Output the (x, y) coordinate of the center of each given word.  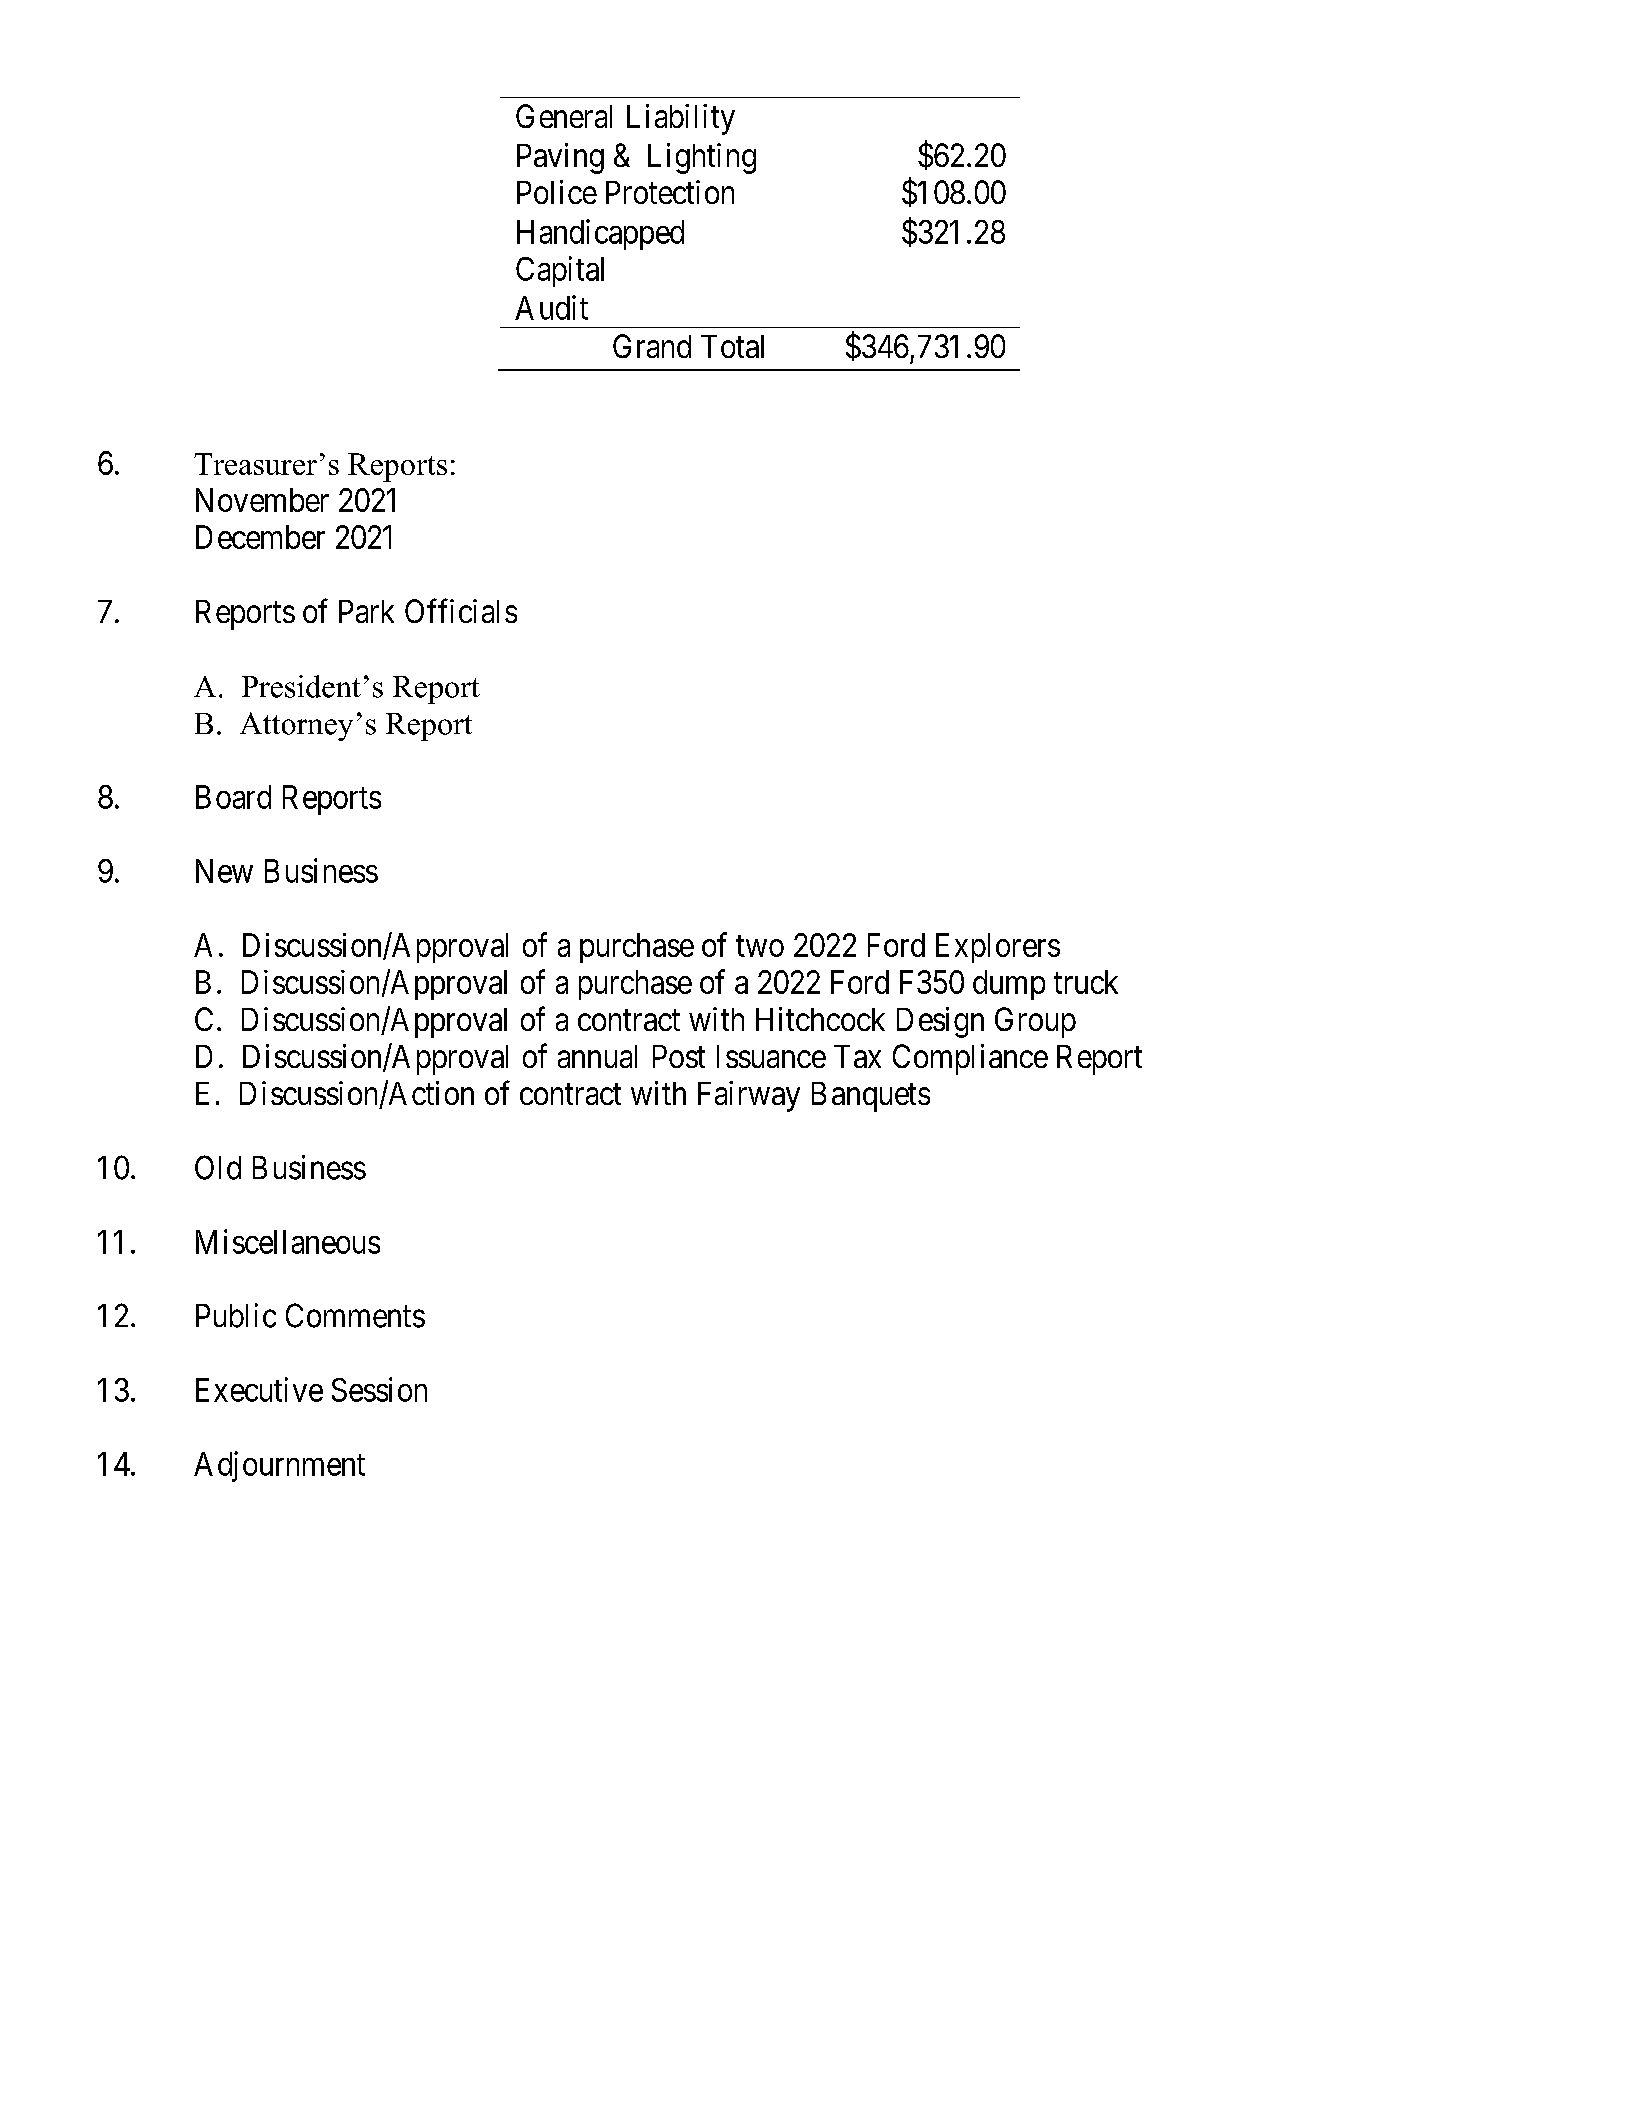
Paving (560, 158)
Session (379, 1389)
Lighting (702, 158)
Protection (670, 192)
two (760, 946)
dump (1009, 985)
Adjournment (279, 1466)
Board (233, 797)
